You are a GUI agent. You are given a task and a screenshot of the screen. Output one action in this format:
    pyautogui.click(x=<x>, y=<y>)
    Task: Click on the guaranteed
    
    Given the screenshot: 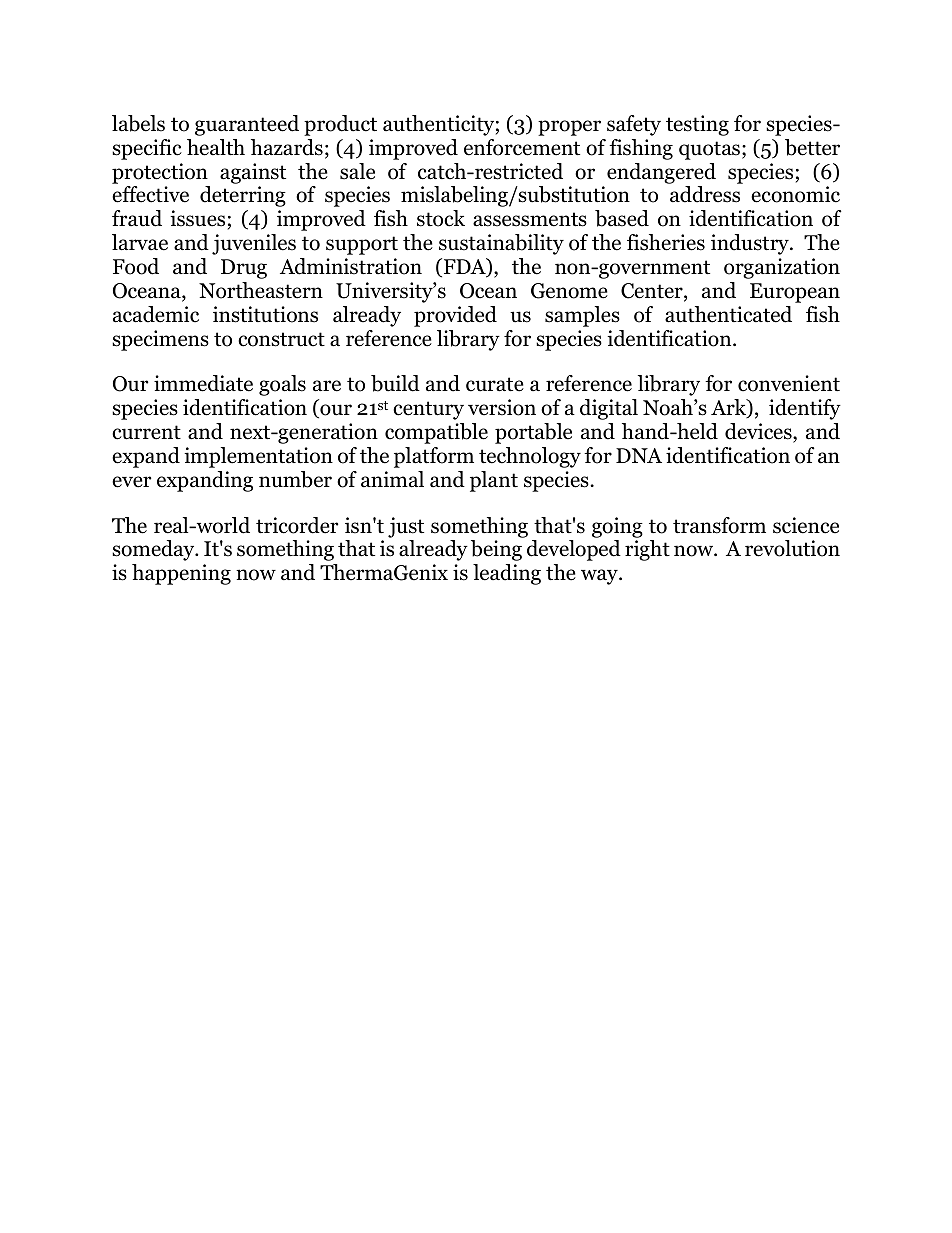 What is the action you would take?
    pyautogui.click(x=247, y=125)
